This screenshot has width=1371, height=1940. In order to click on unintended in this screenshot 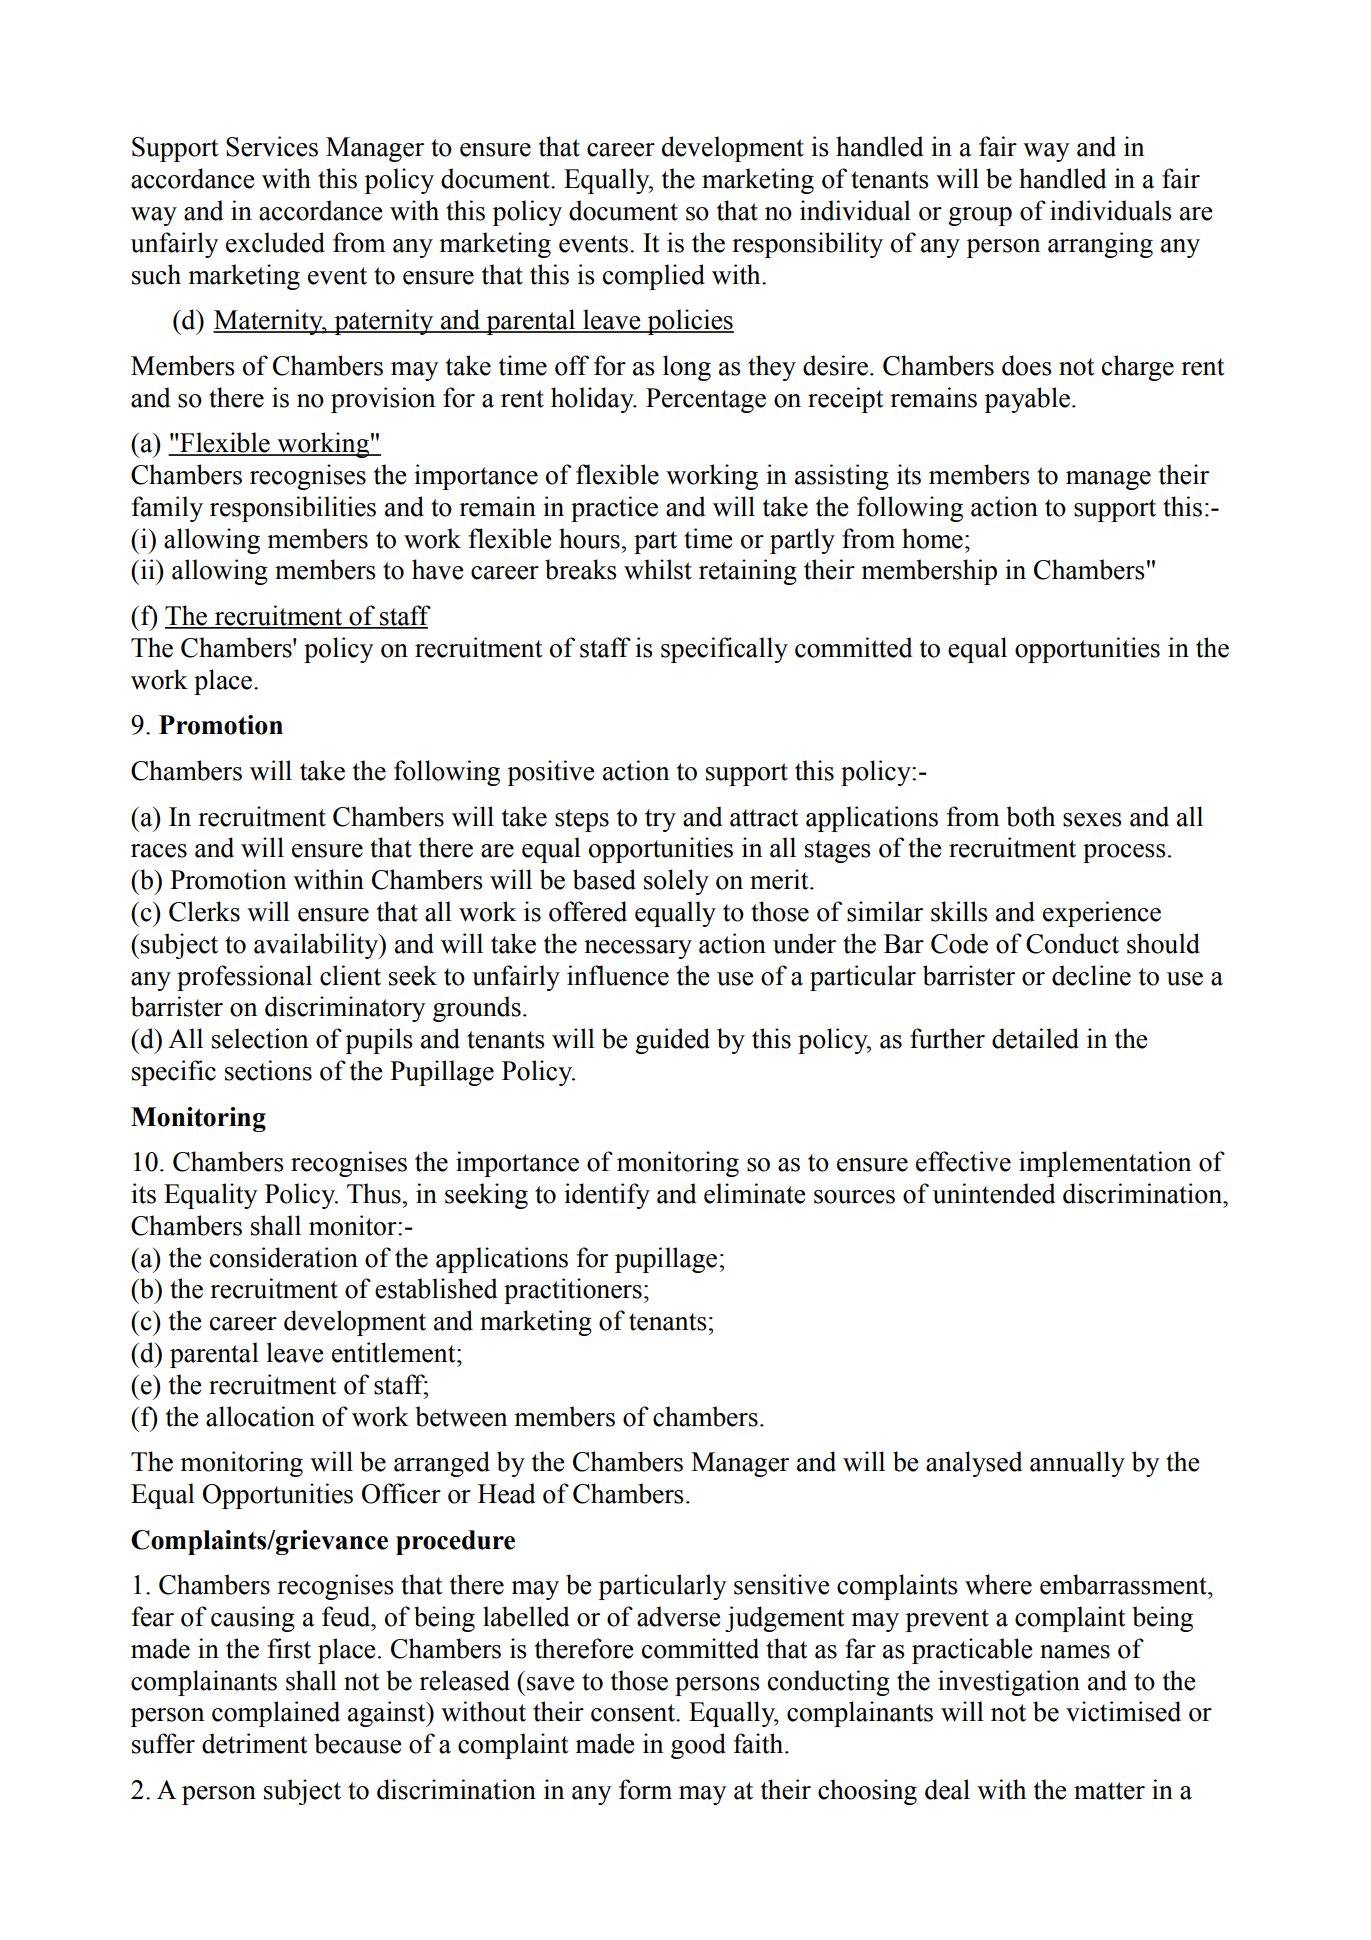, I will do `click(994, 1193)`.
